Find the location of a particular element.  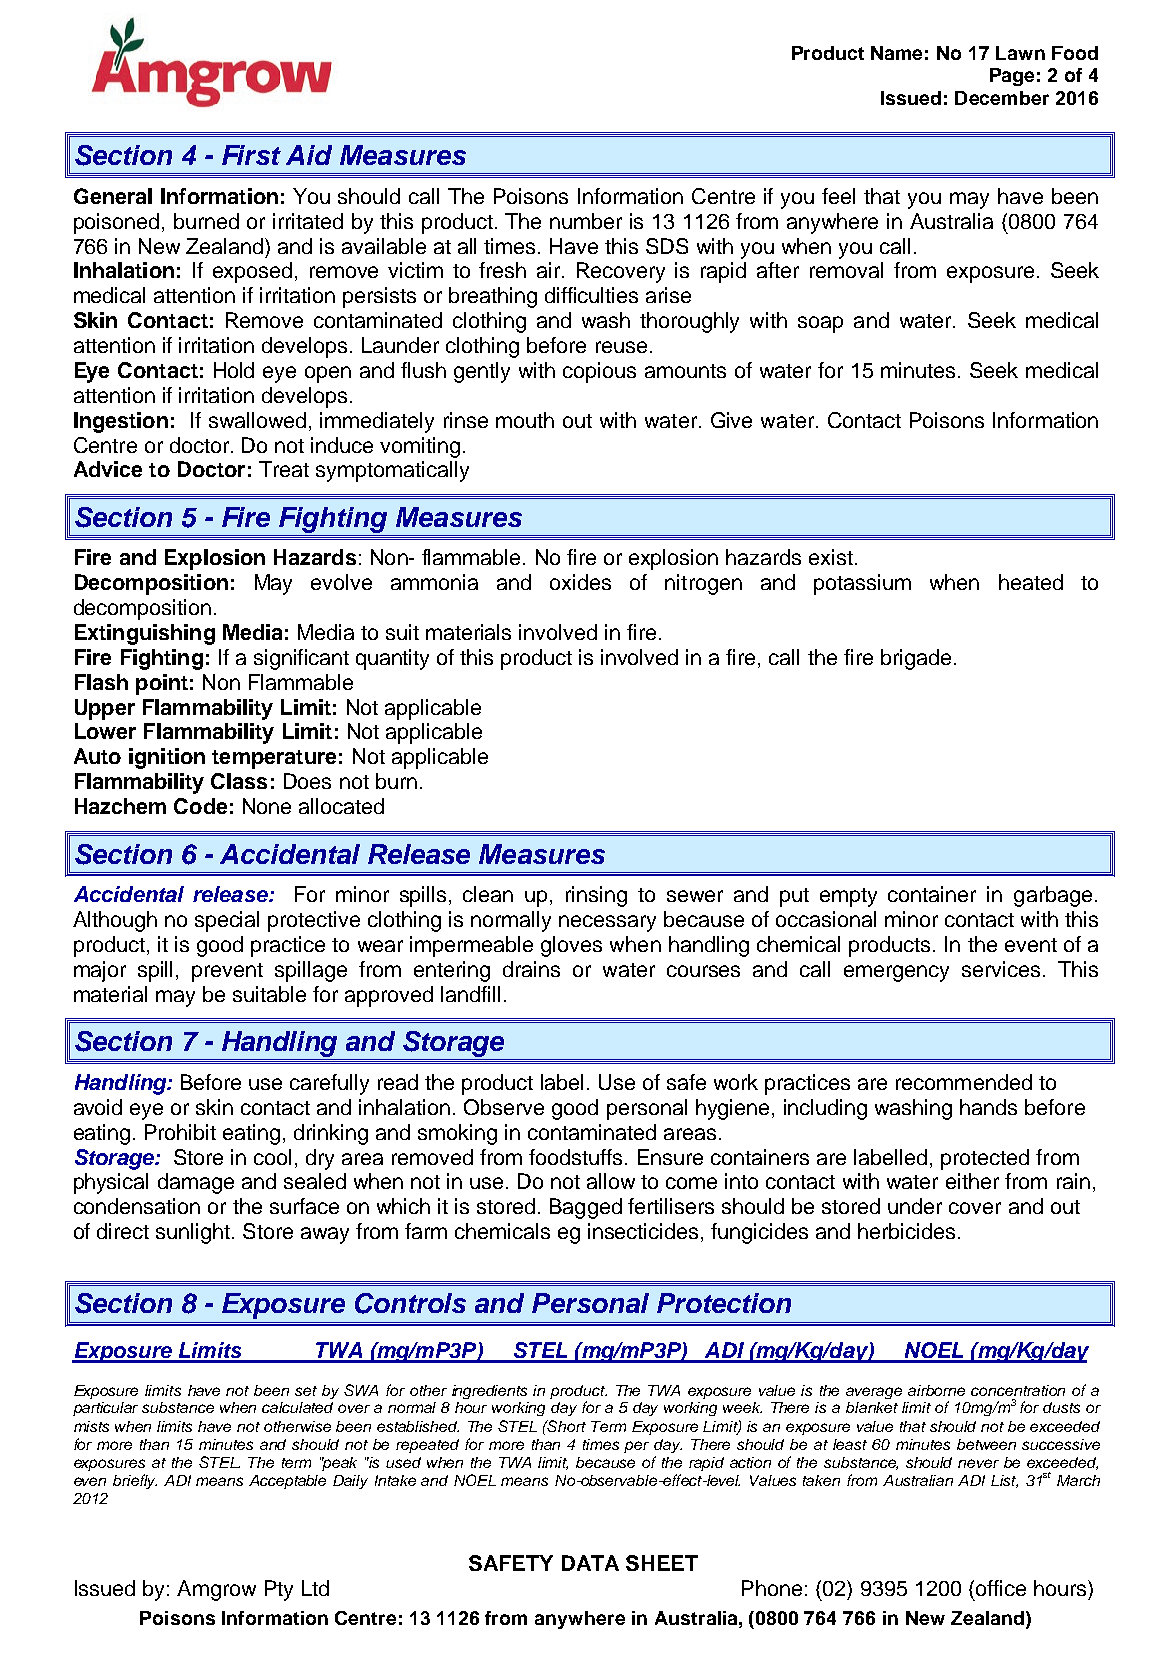

Observe is located at coordinates (504, 1107).
